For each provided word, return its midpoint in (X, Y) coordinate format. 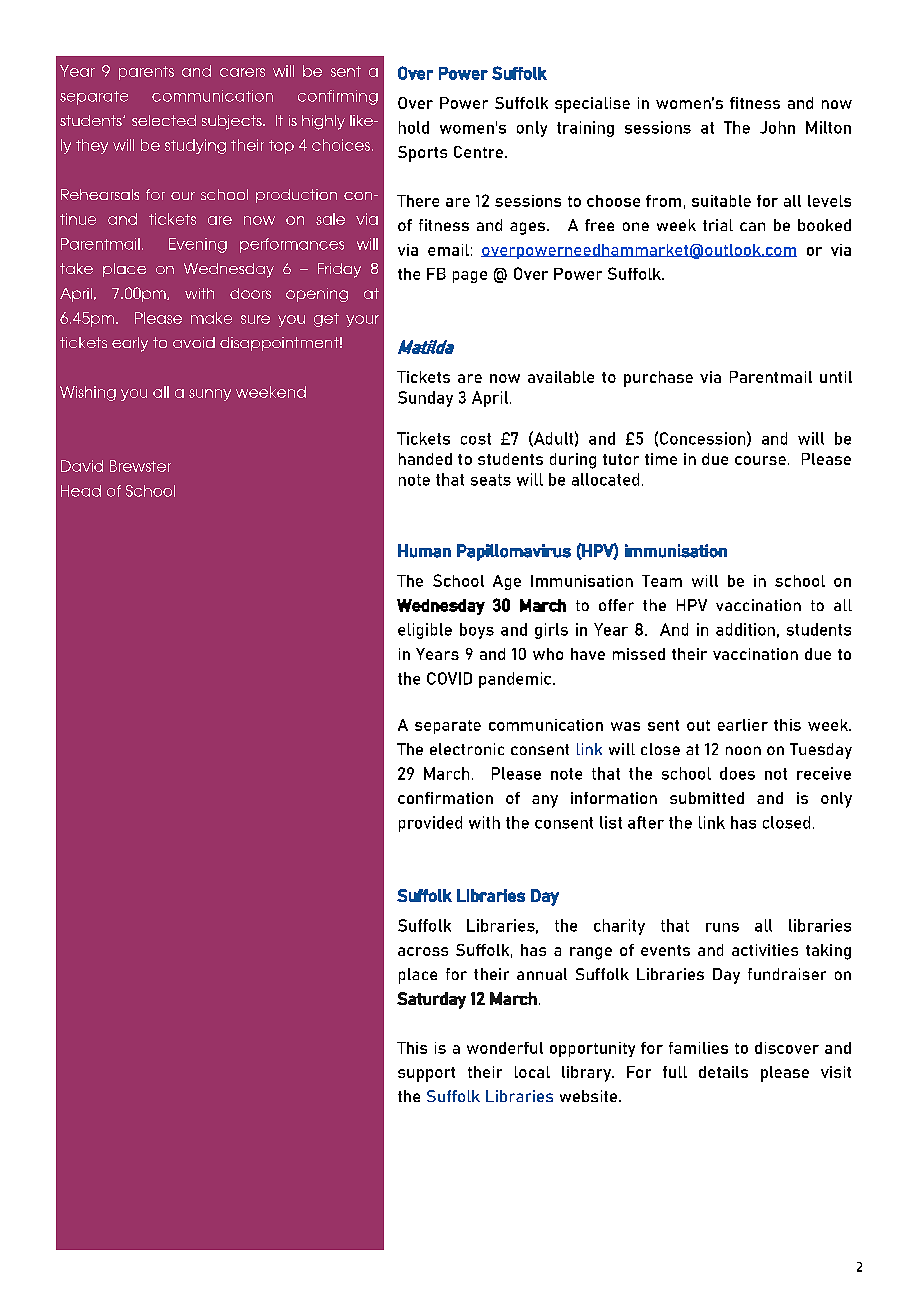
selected (164, 120)
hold (414, 127)
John (777, 127)
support (426, 1074)
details (723, 1072)
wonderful (505, 1048)
